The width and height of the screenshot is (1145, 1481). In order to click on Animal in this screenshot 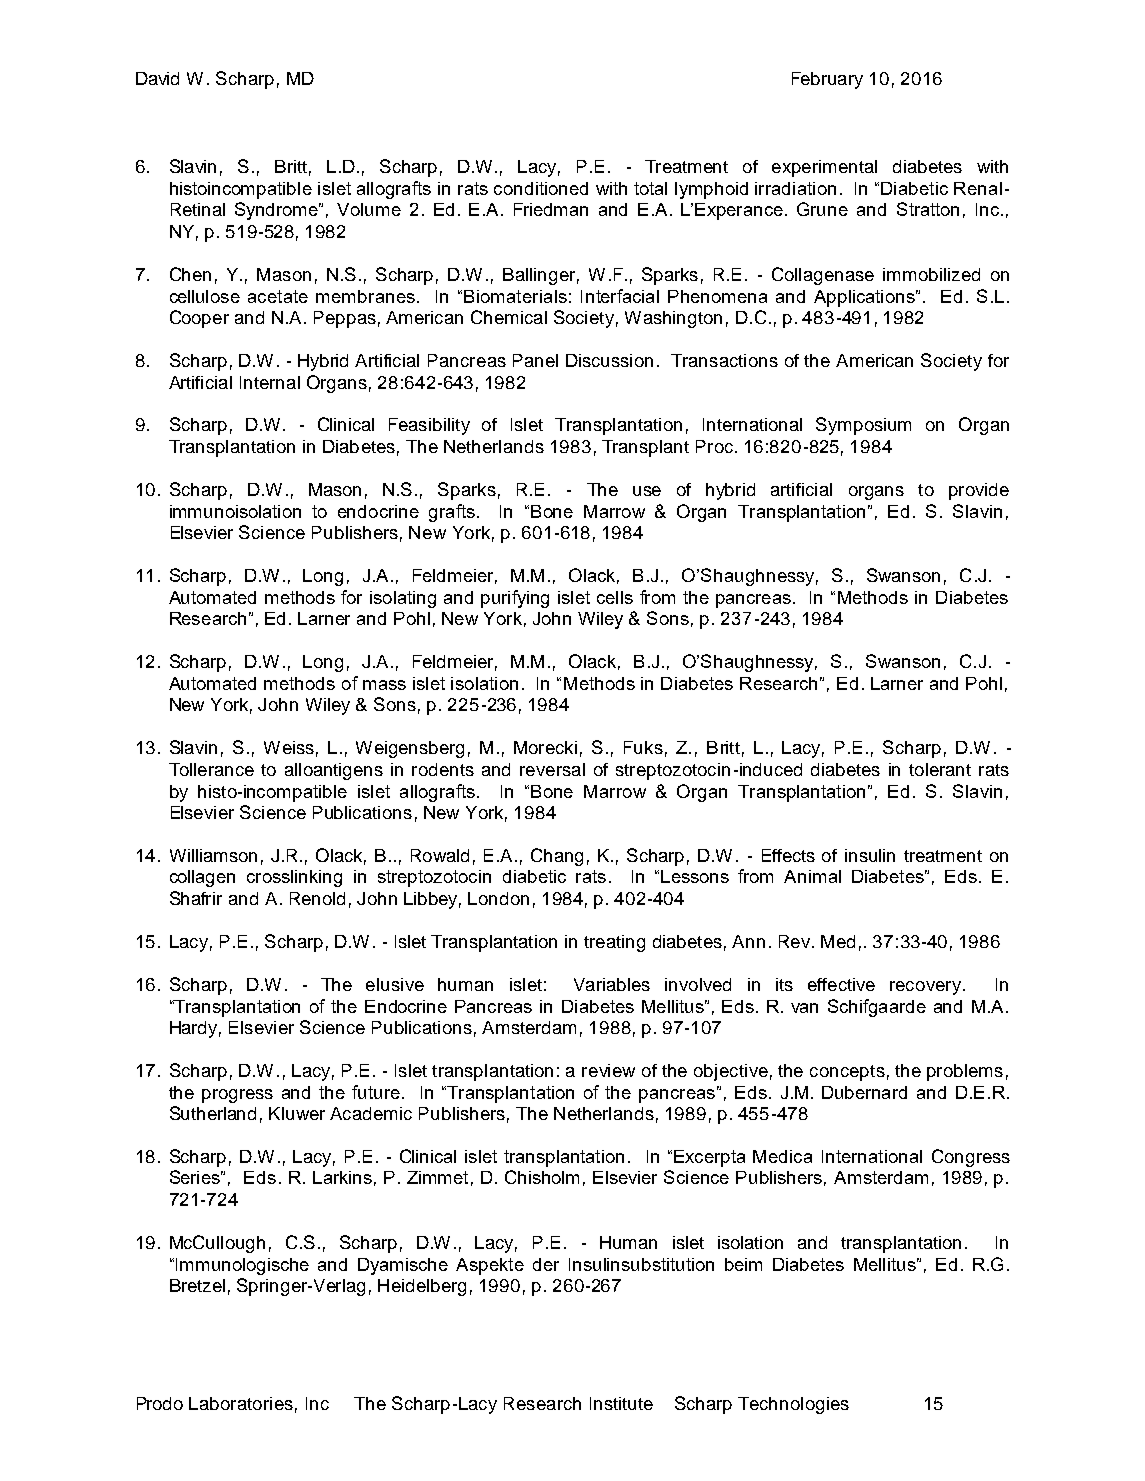, I will do `click(812, 876)`.
